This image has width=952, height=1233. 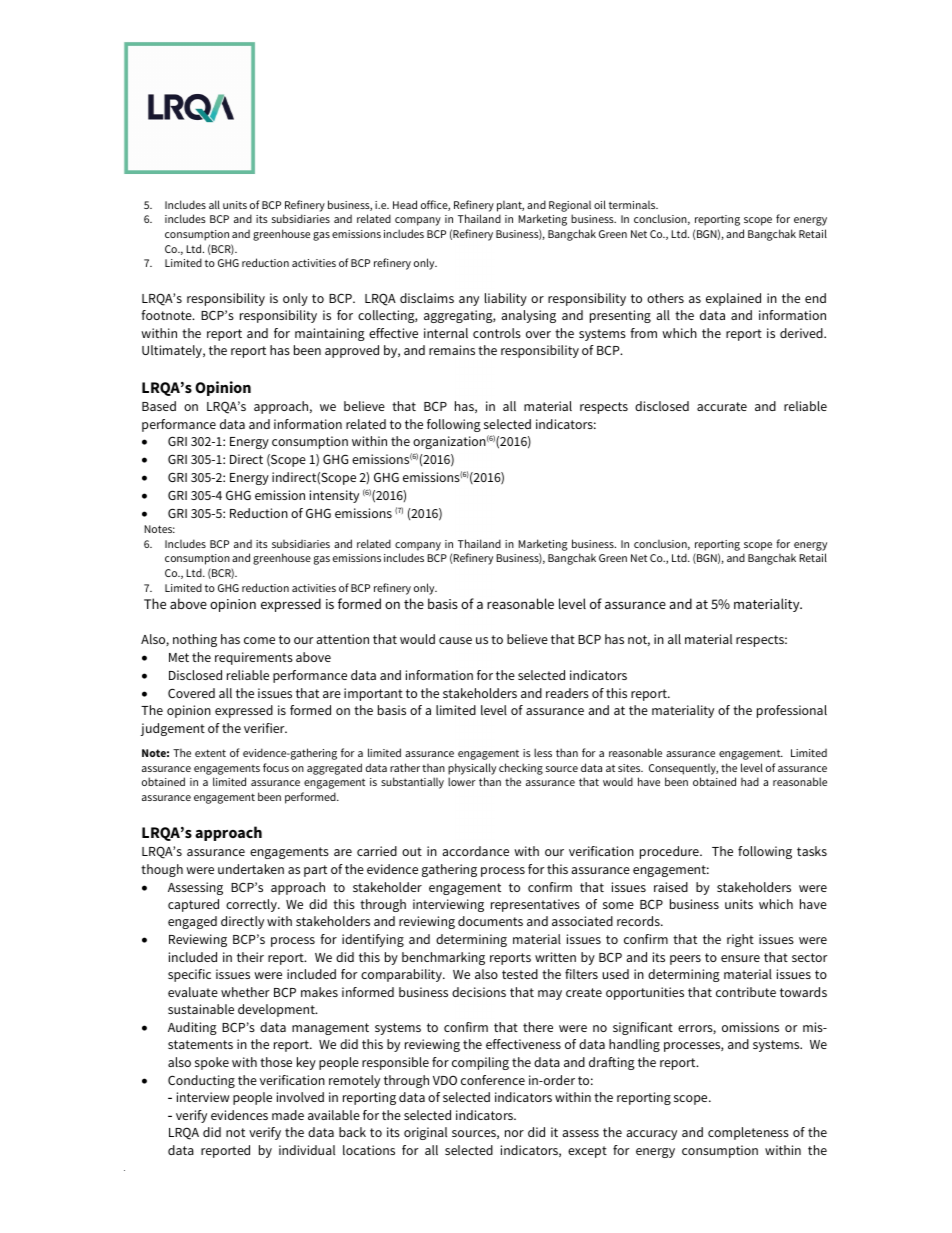 I want to click on Regional, so click(x=570, y=206).
